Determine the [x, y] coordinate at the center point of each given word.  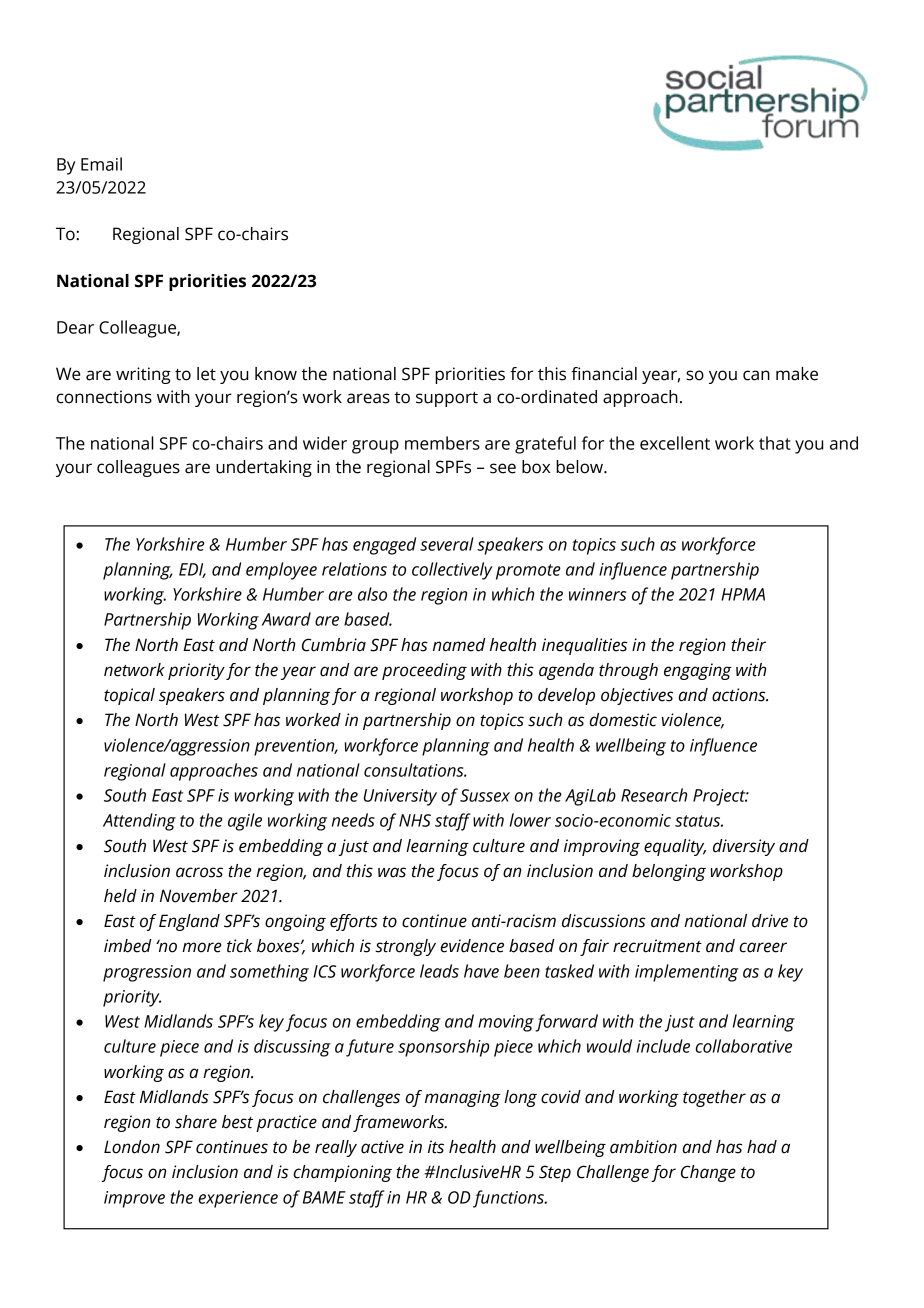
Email [101, 164]
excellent [675, 443]
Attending [139, 822]
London [132, 1147]
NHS [415, 820]
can [756, 375]
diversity [744, 847]
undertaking [264, 468]
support [447, 399]
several [447, 544]
